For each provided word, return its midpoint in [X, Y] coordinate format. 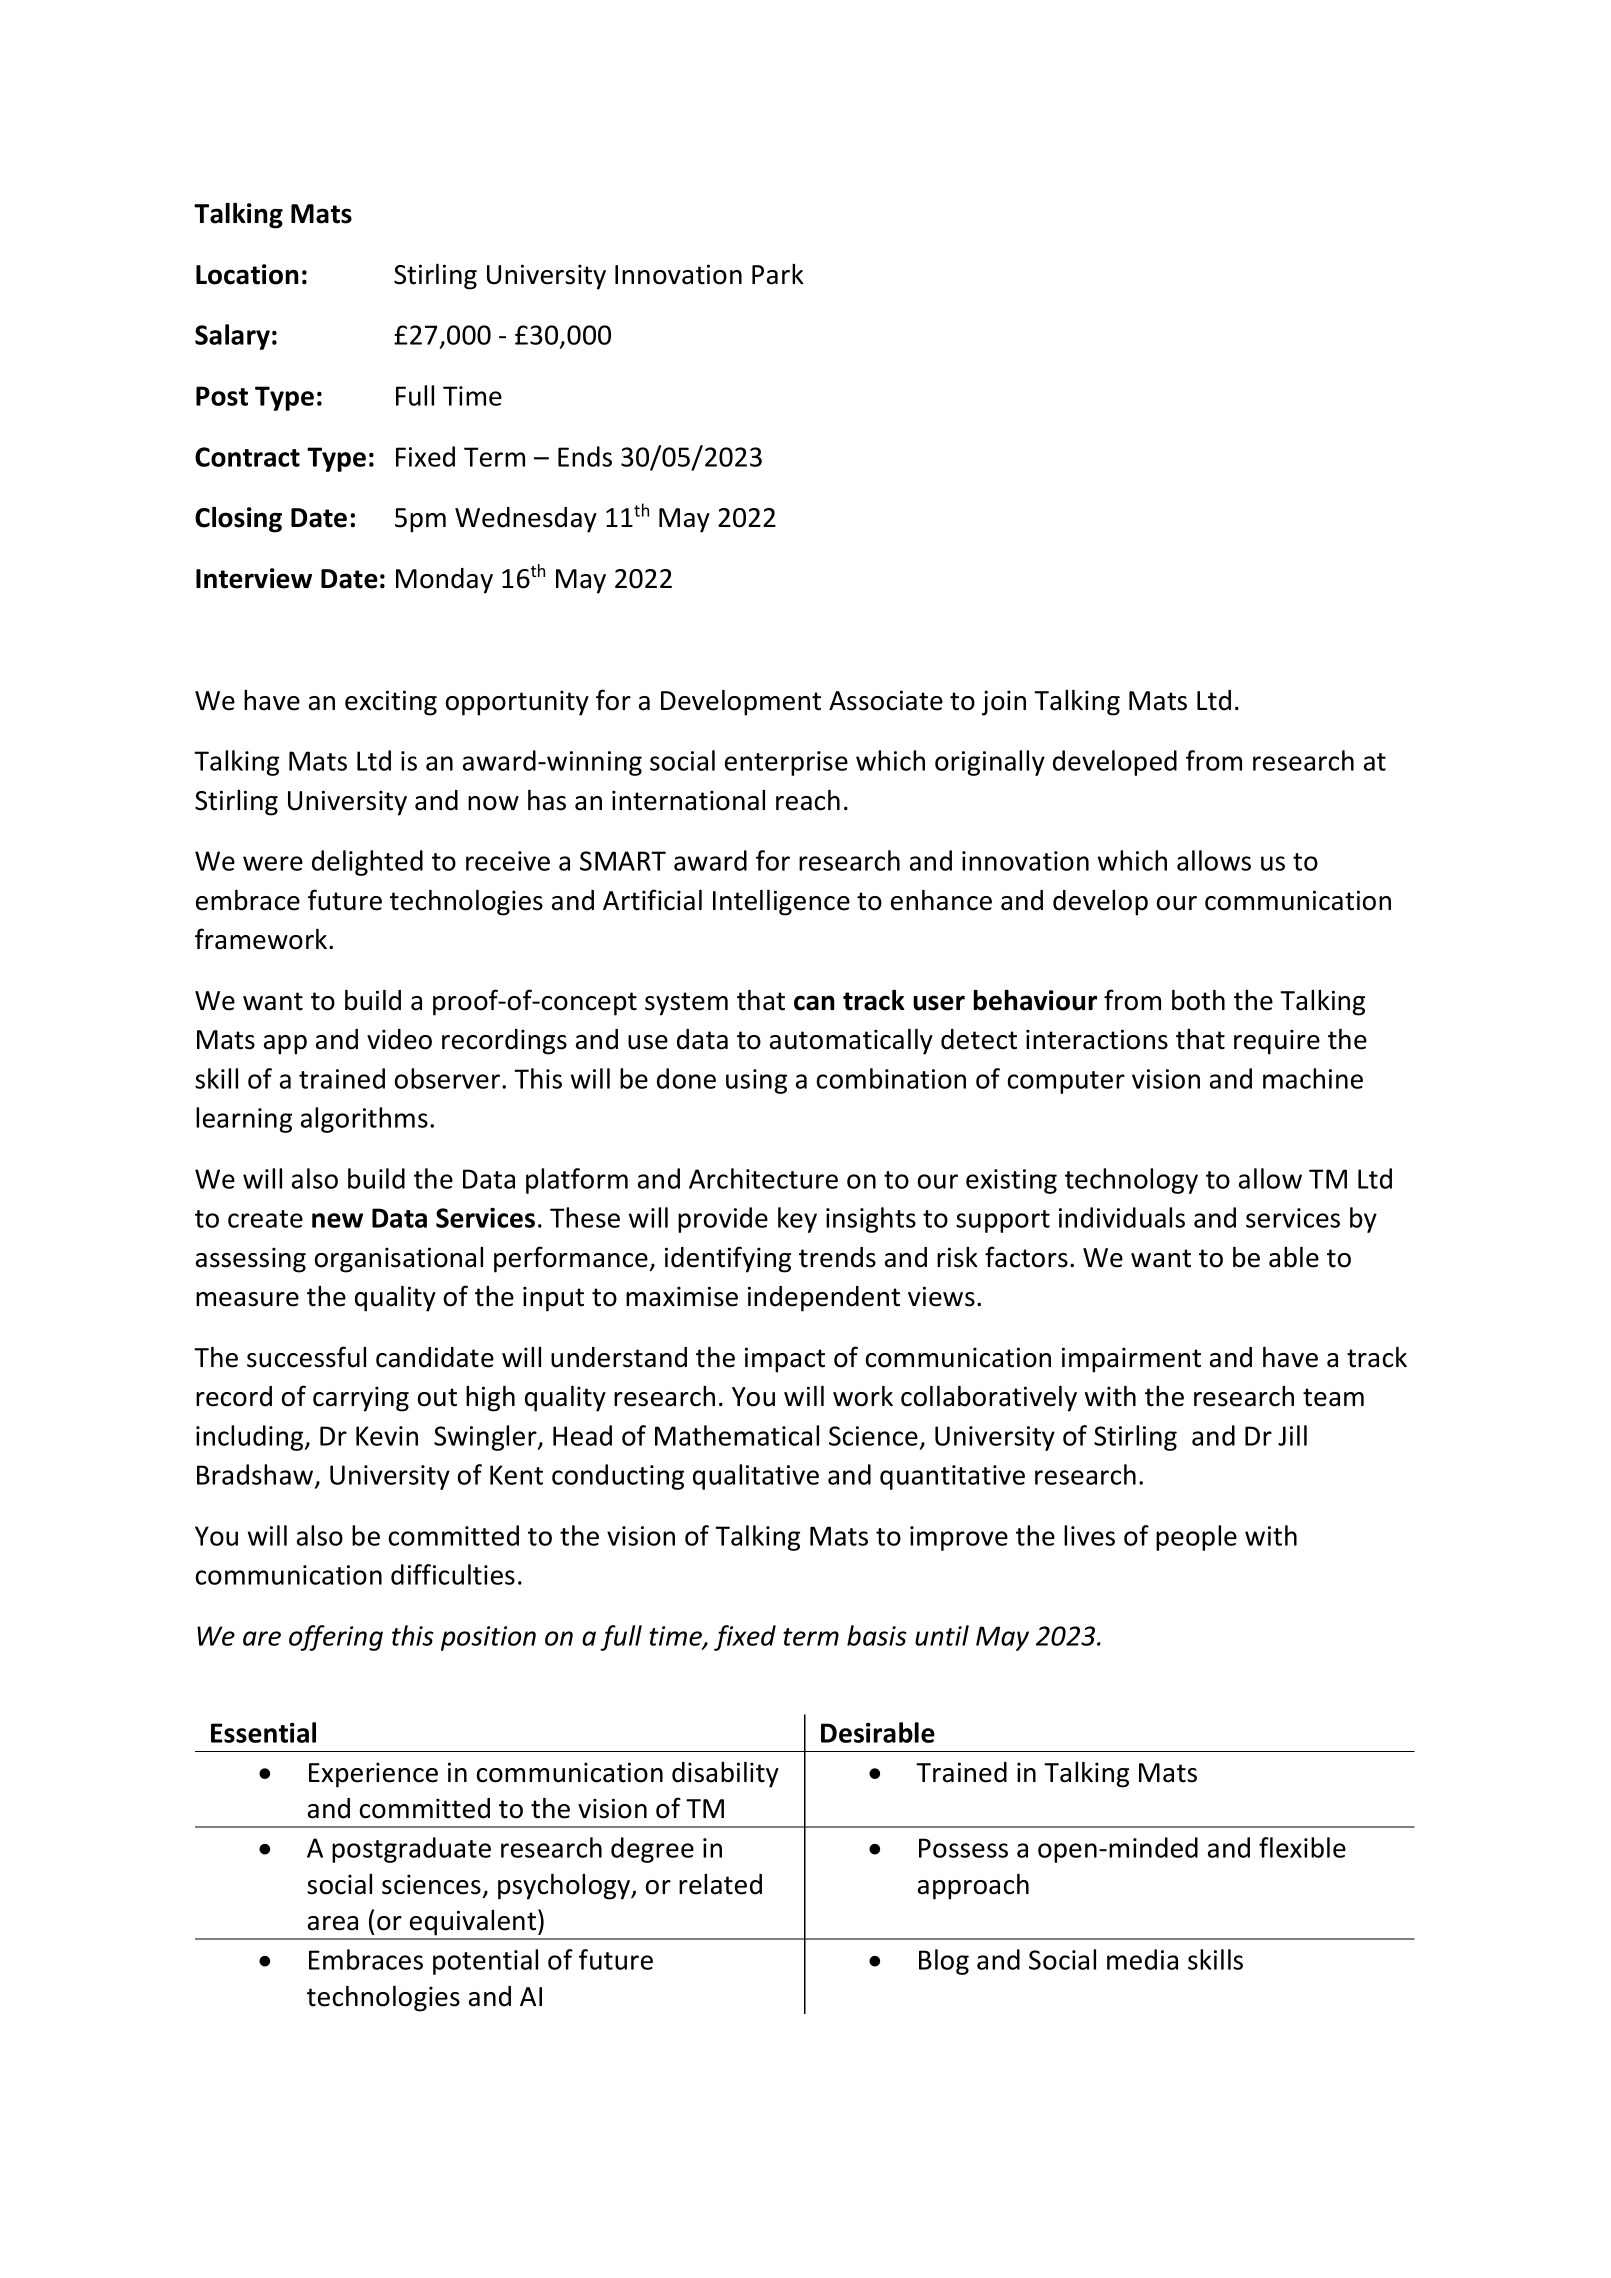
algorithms [364, 1120]
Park [778, 274]
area [333, 1923]
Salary [232, 337]
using [756, 1081]
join [1004, 703]
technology [1131, 1181]
